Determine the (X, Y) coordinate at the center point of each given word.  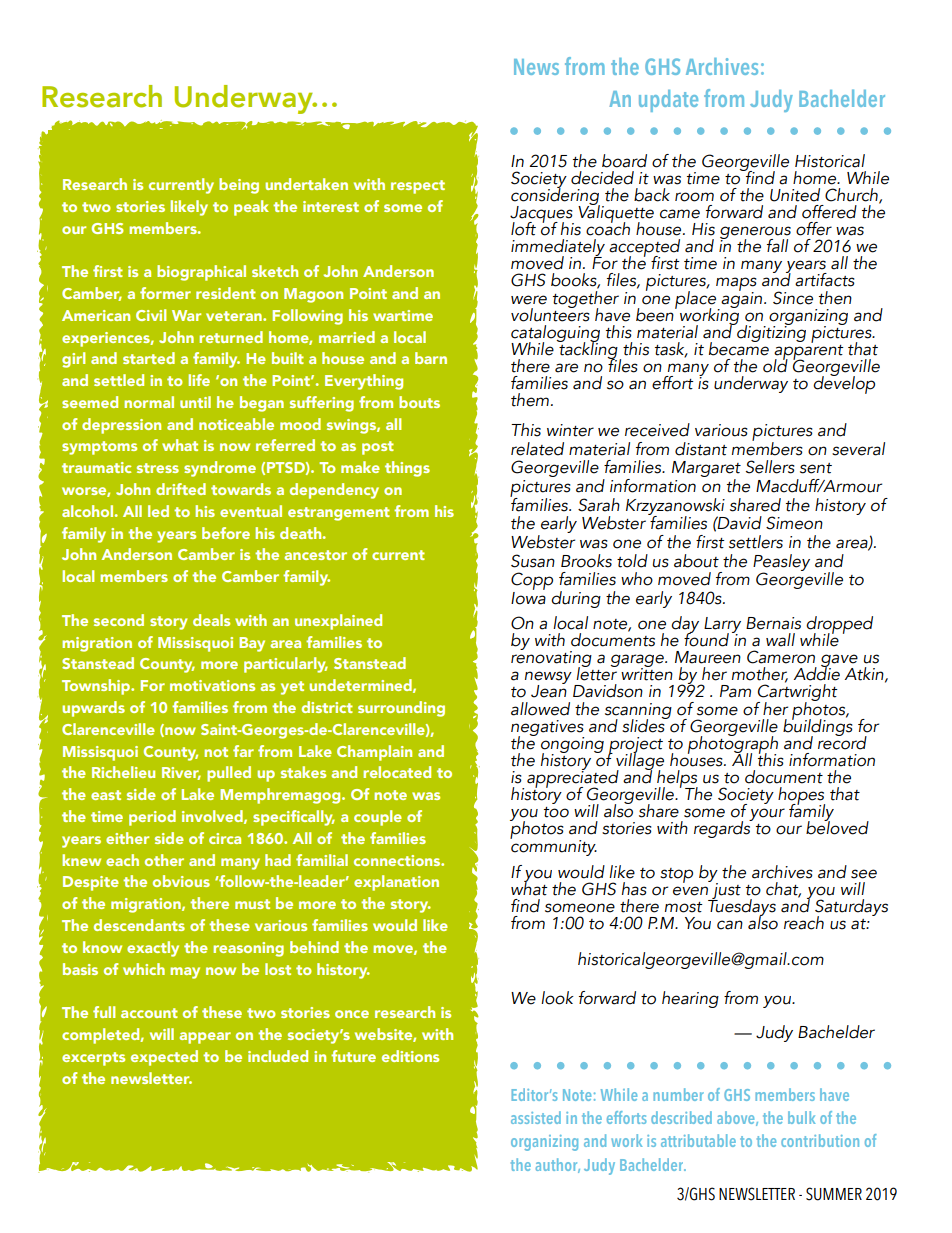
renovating (551, 659)
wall (780, 640)
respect (418, 187)
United (795, 195)
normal (149, 402)
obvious (181, 881)
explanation (396, 883)
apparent (809, 352)
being (239, 186)
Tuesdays (742, 908)
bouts (419, 402)
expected (164, 1058)
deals (211, 620)
